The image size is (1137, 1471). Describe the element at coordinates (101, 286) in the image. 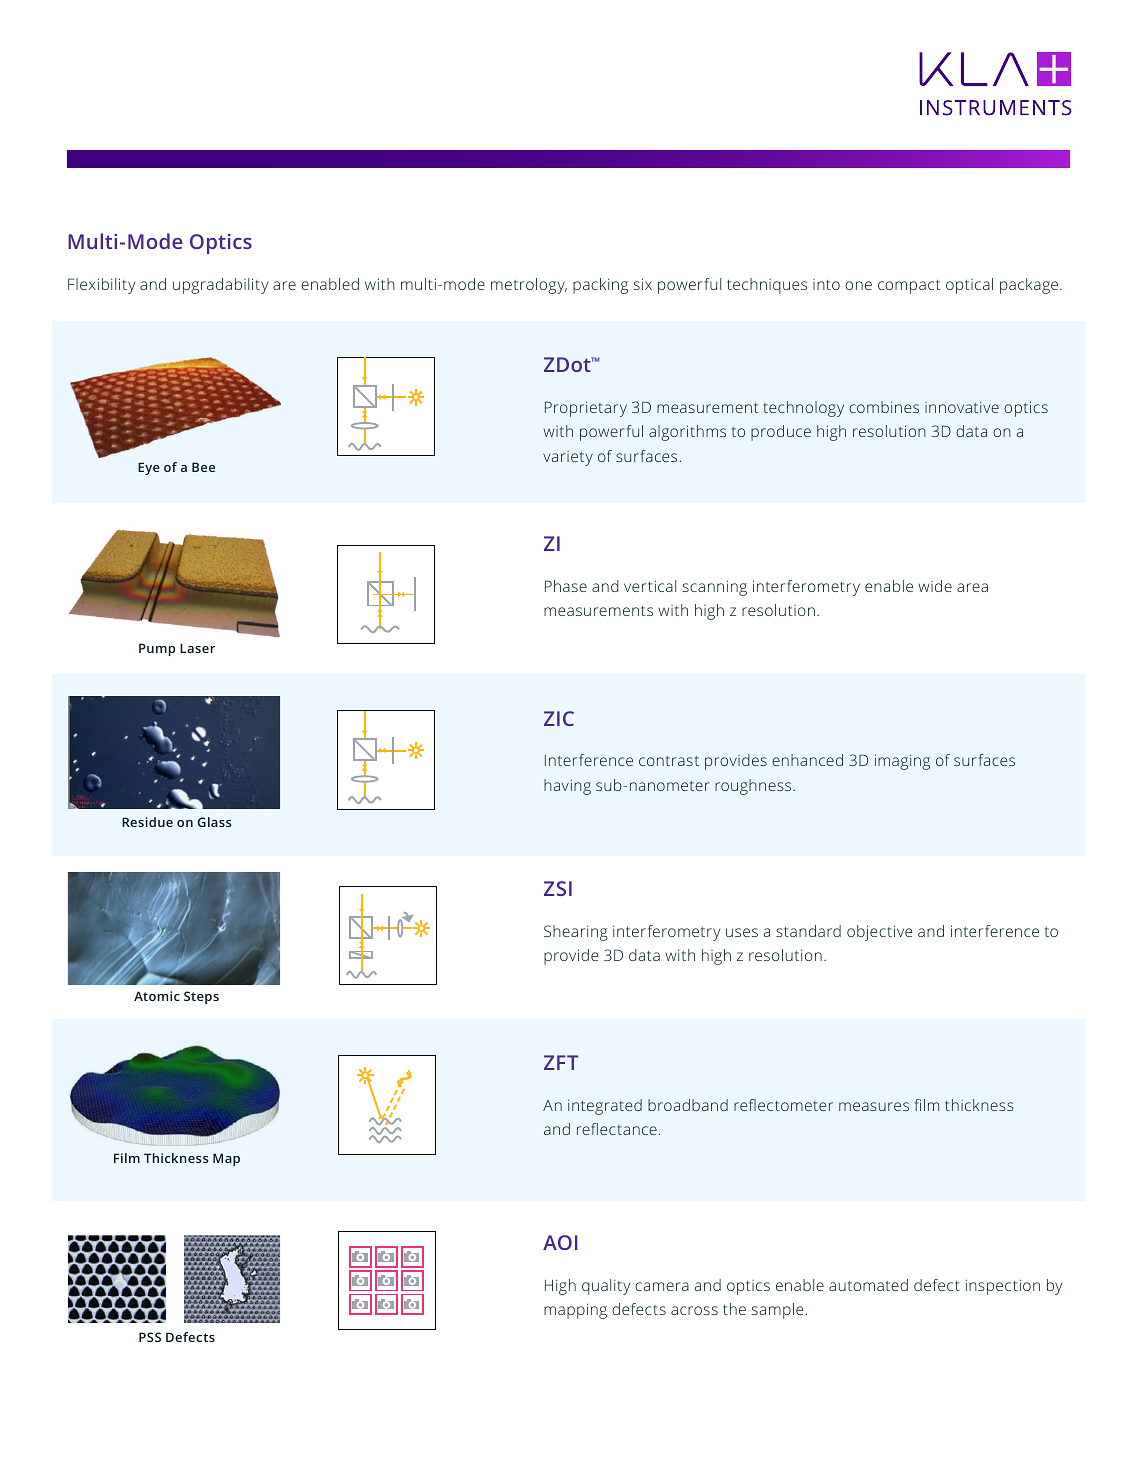

I see `Flexibility` at that location.
